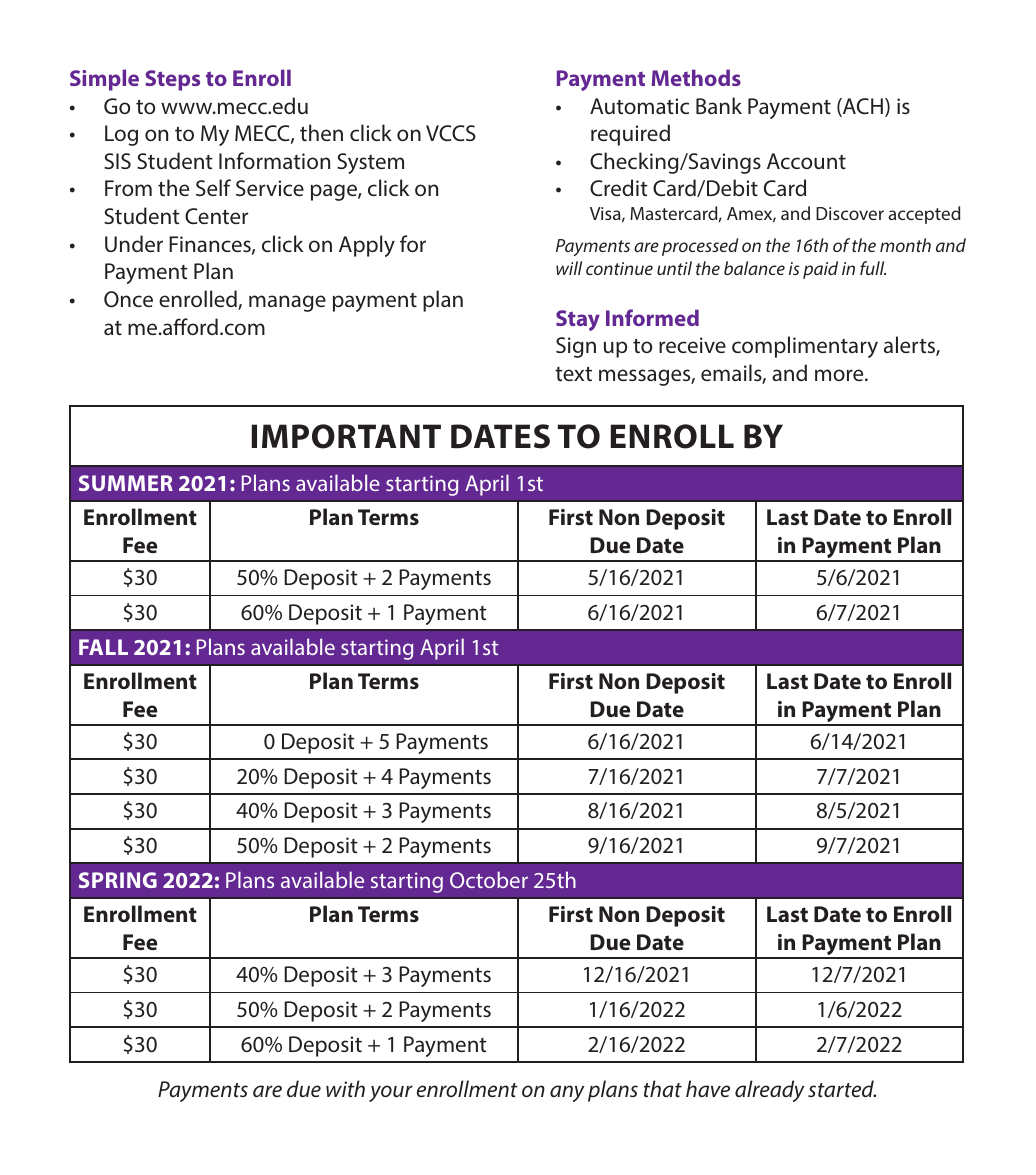 Image resolution: width=1036 pixels, height=1175 pixels. I want to click on IMPORTANT, so click(346, 436).
